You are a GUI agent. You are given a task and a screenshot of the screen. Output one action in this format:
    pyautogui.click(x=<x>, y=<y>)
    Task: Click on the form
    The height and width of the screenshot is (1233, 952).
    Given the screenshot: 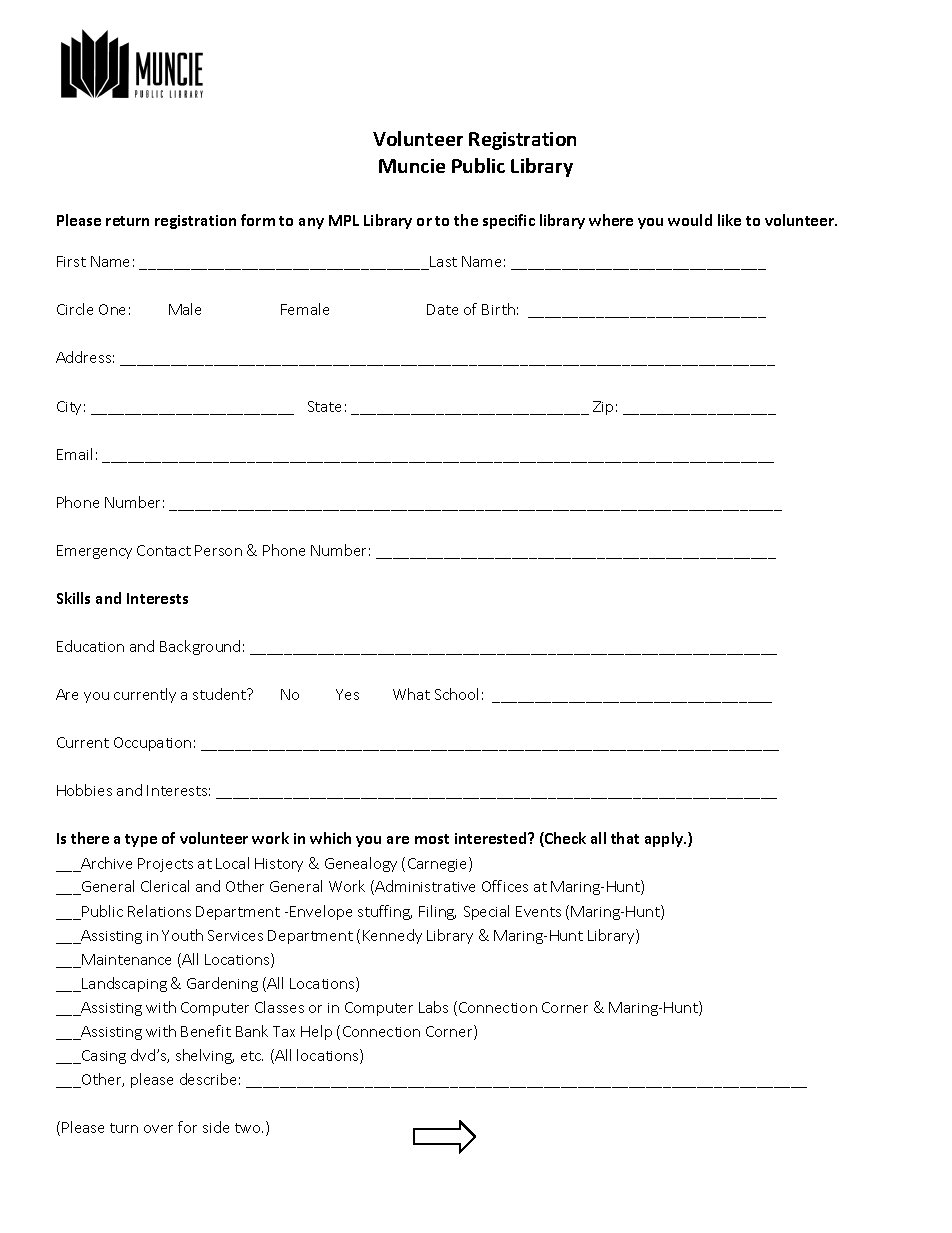 What is the action you would take?
    pyautogui.click(x=258, y=220)
